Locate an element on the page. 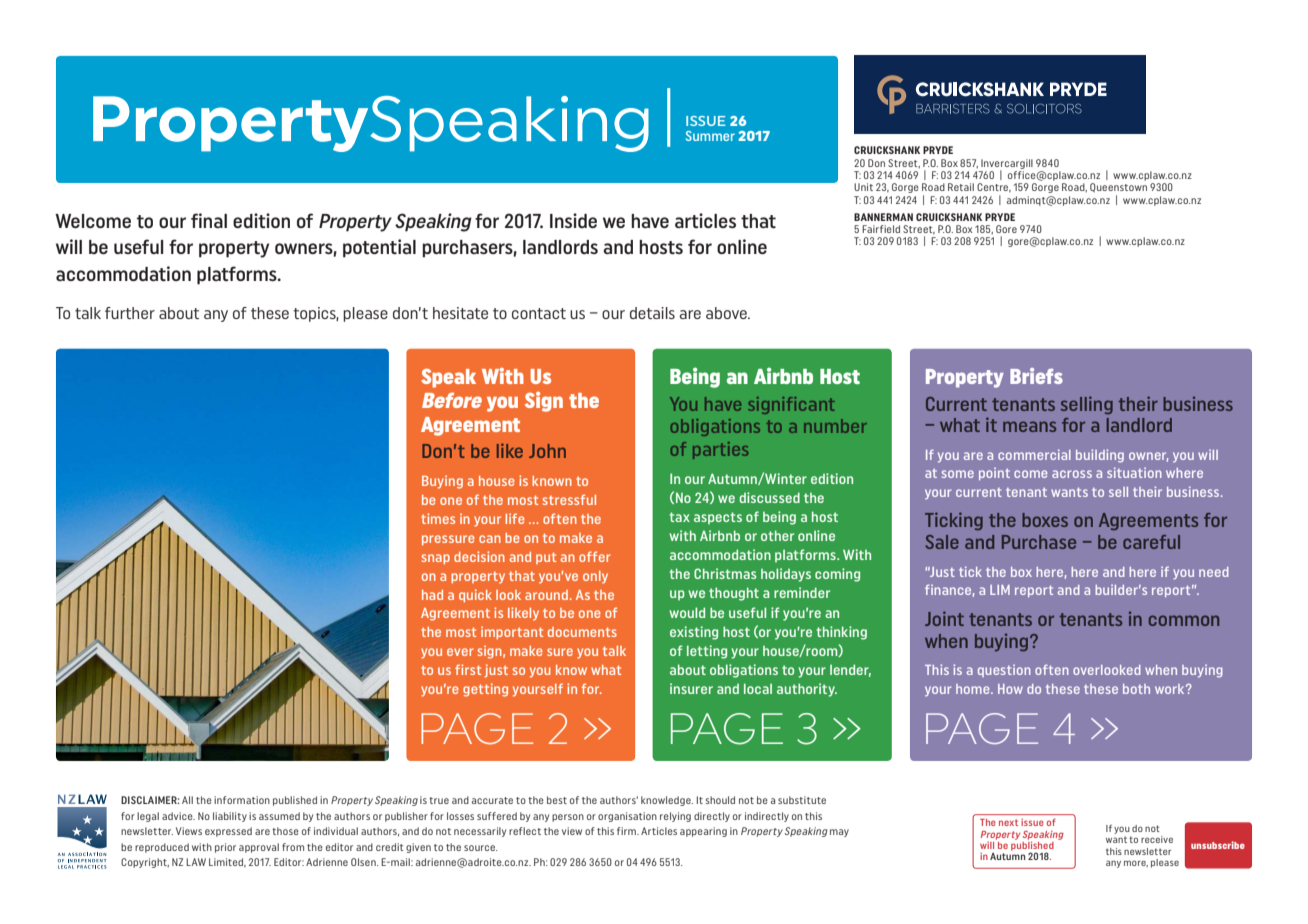  further is located at coordinates (130, 313).
